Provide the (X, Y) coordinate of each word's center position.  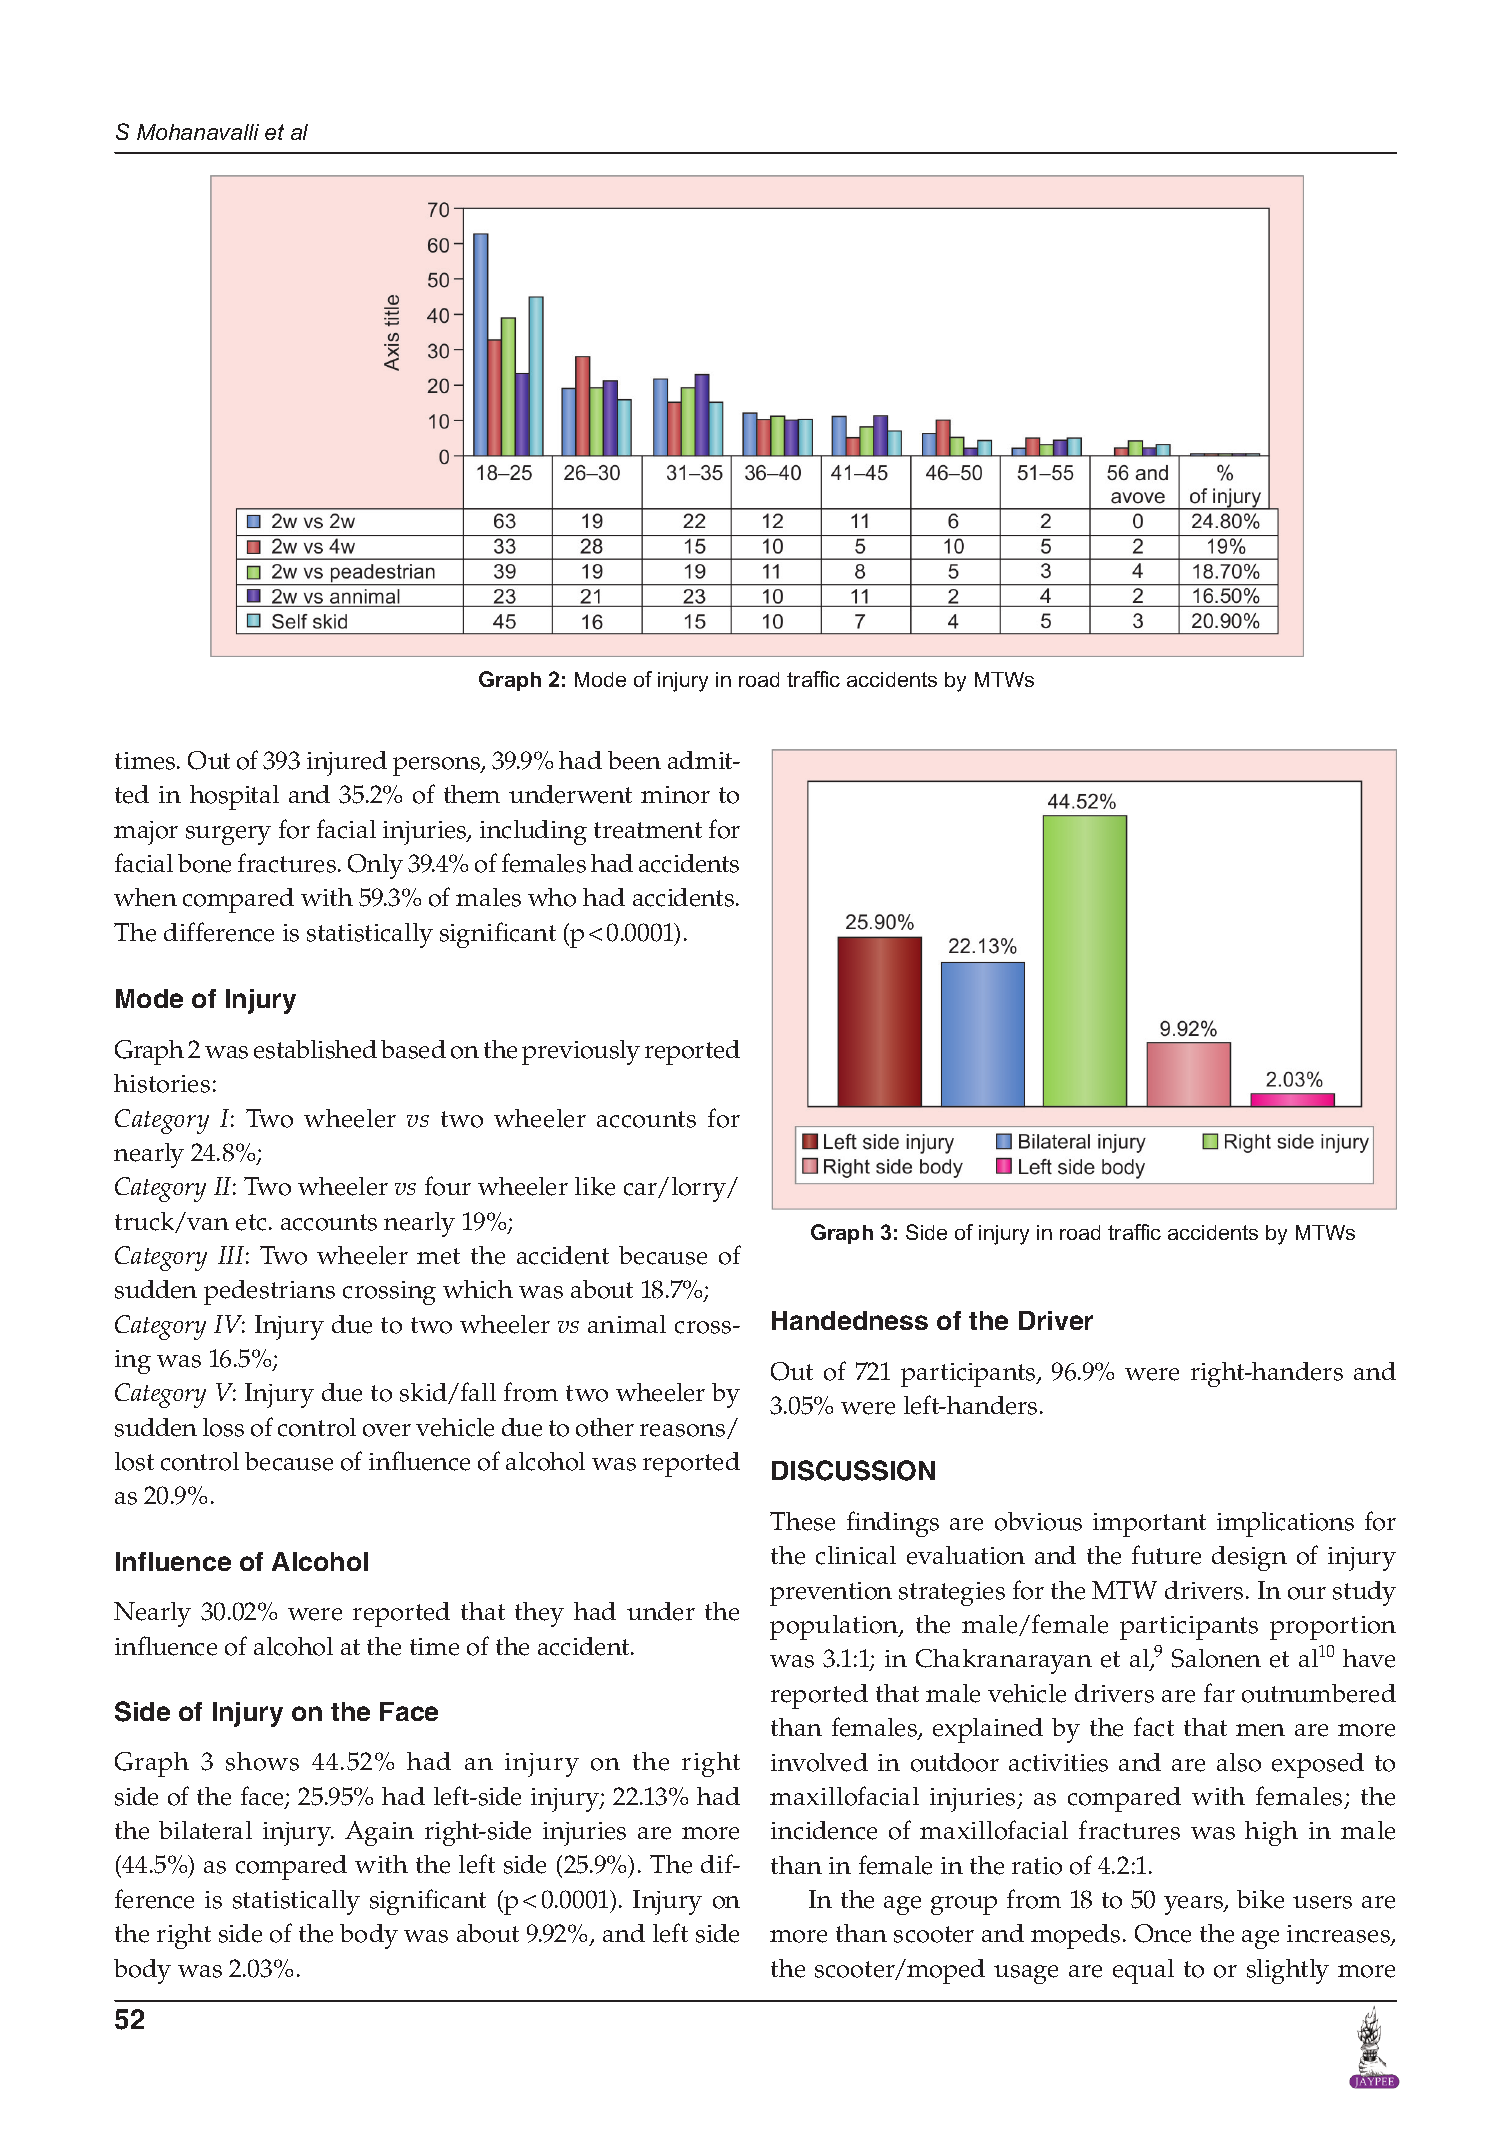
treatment (648, 830)
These (802, 1521)
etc (253, 1222)
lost (134, 1461)
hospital (234, 797)
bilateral (205, 1830)
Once (1163, 1933)
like (595, 1186)
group (964, 1905)
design (1249, 1558)
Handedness (850, 1320)
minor (675, 795)
